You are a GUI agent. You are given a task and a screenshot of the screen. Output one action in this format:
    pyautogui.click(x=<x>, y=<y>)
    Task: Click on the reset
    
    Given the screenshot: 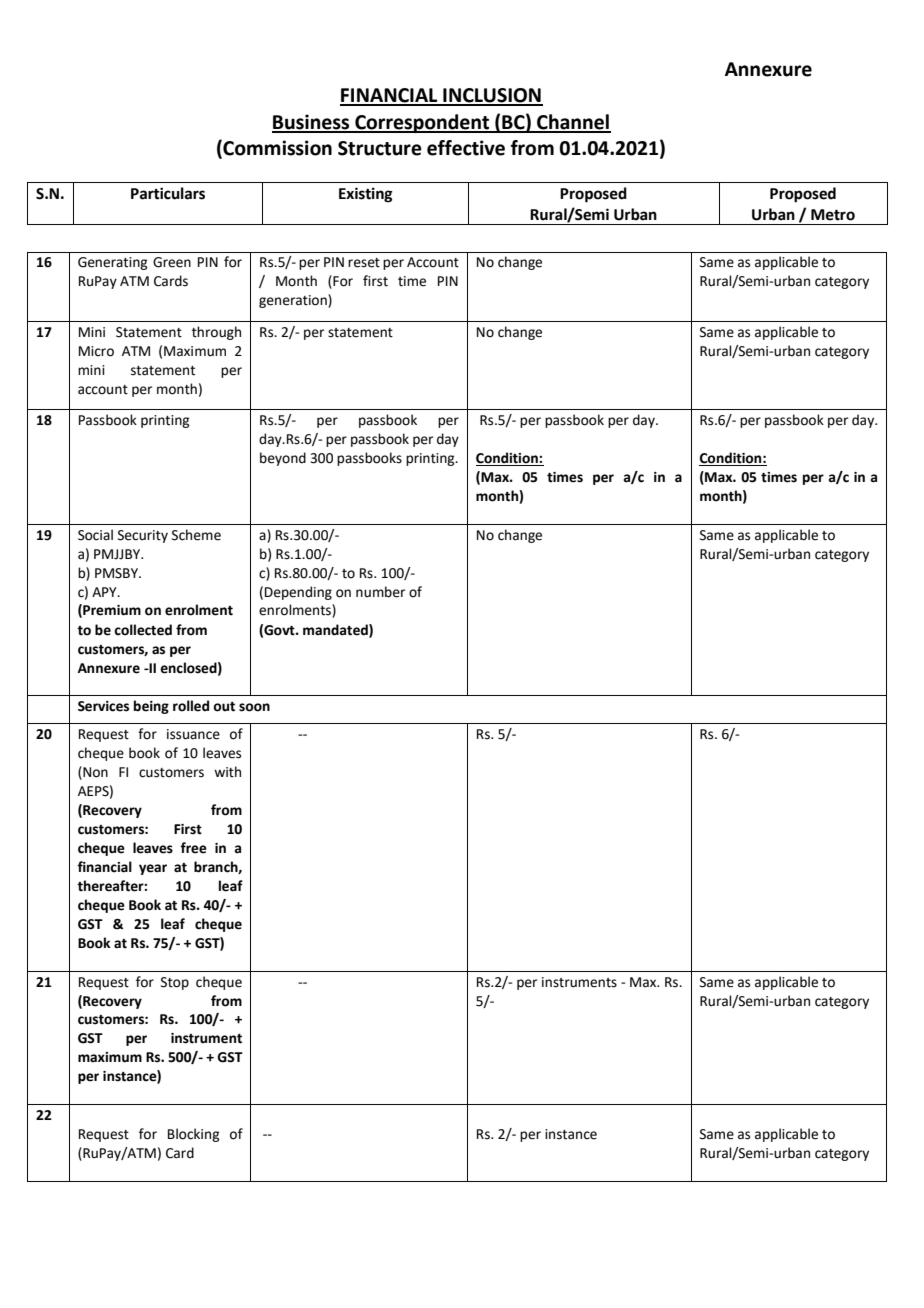 What is the action you would take?
    pyautogui.click(x=364, y=263)
